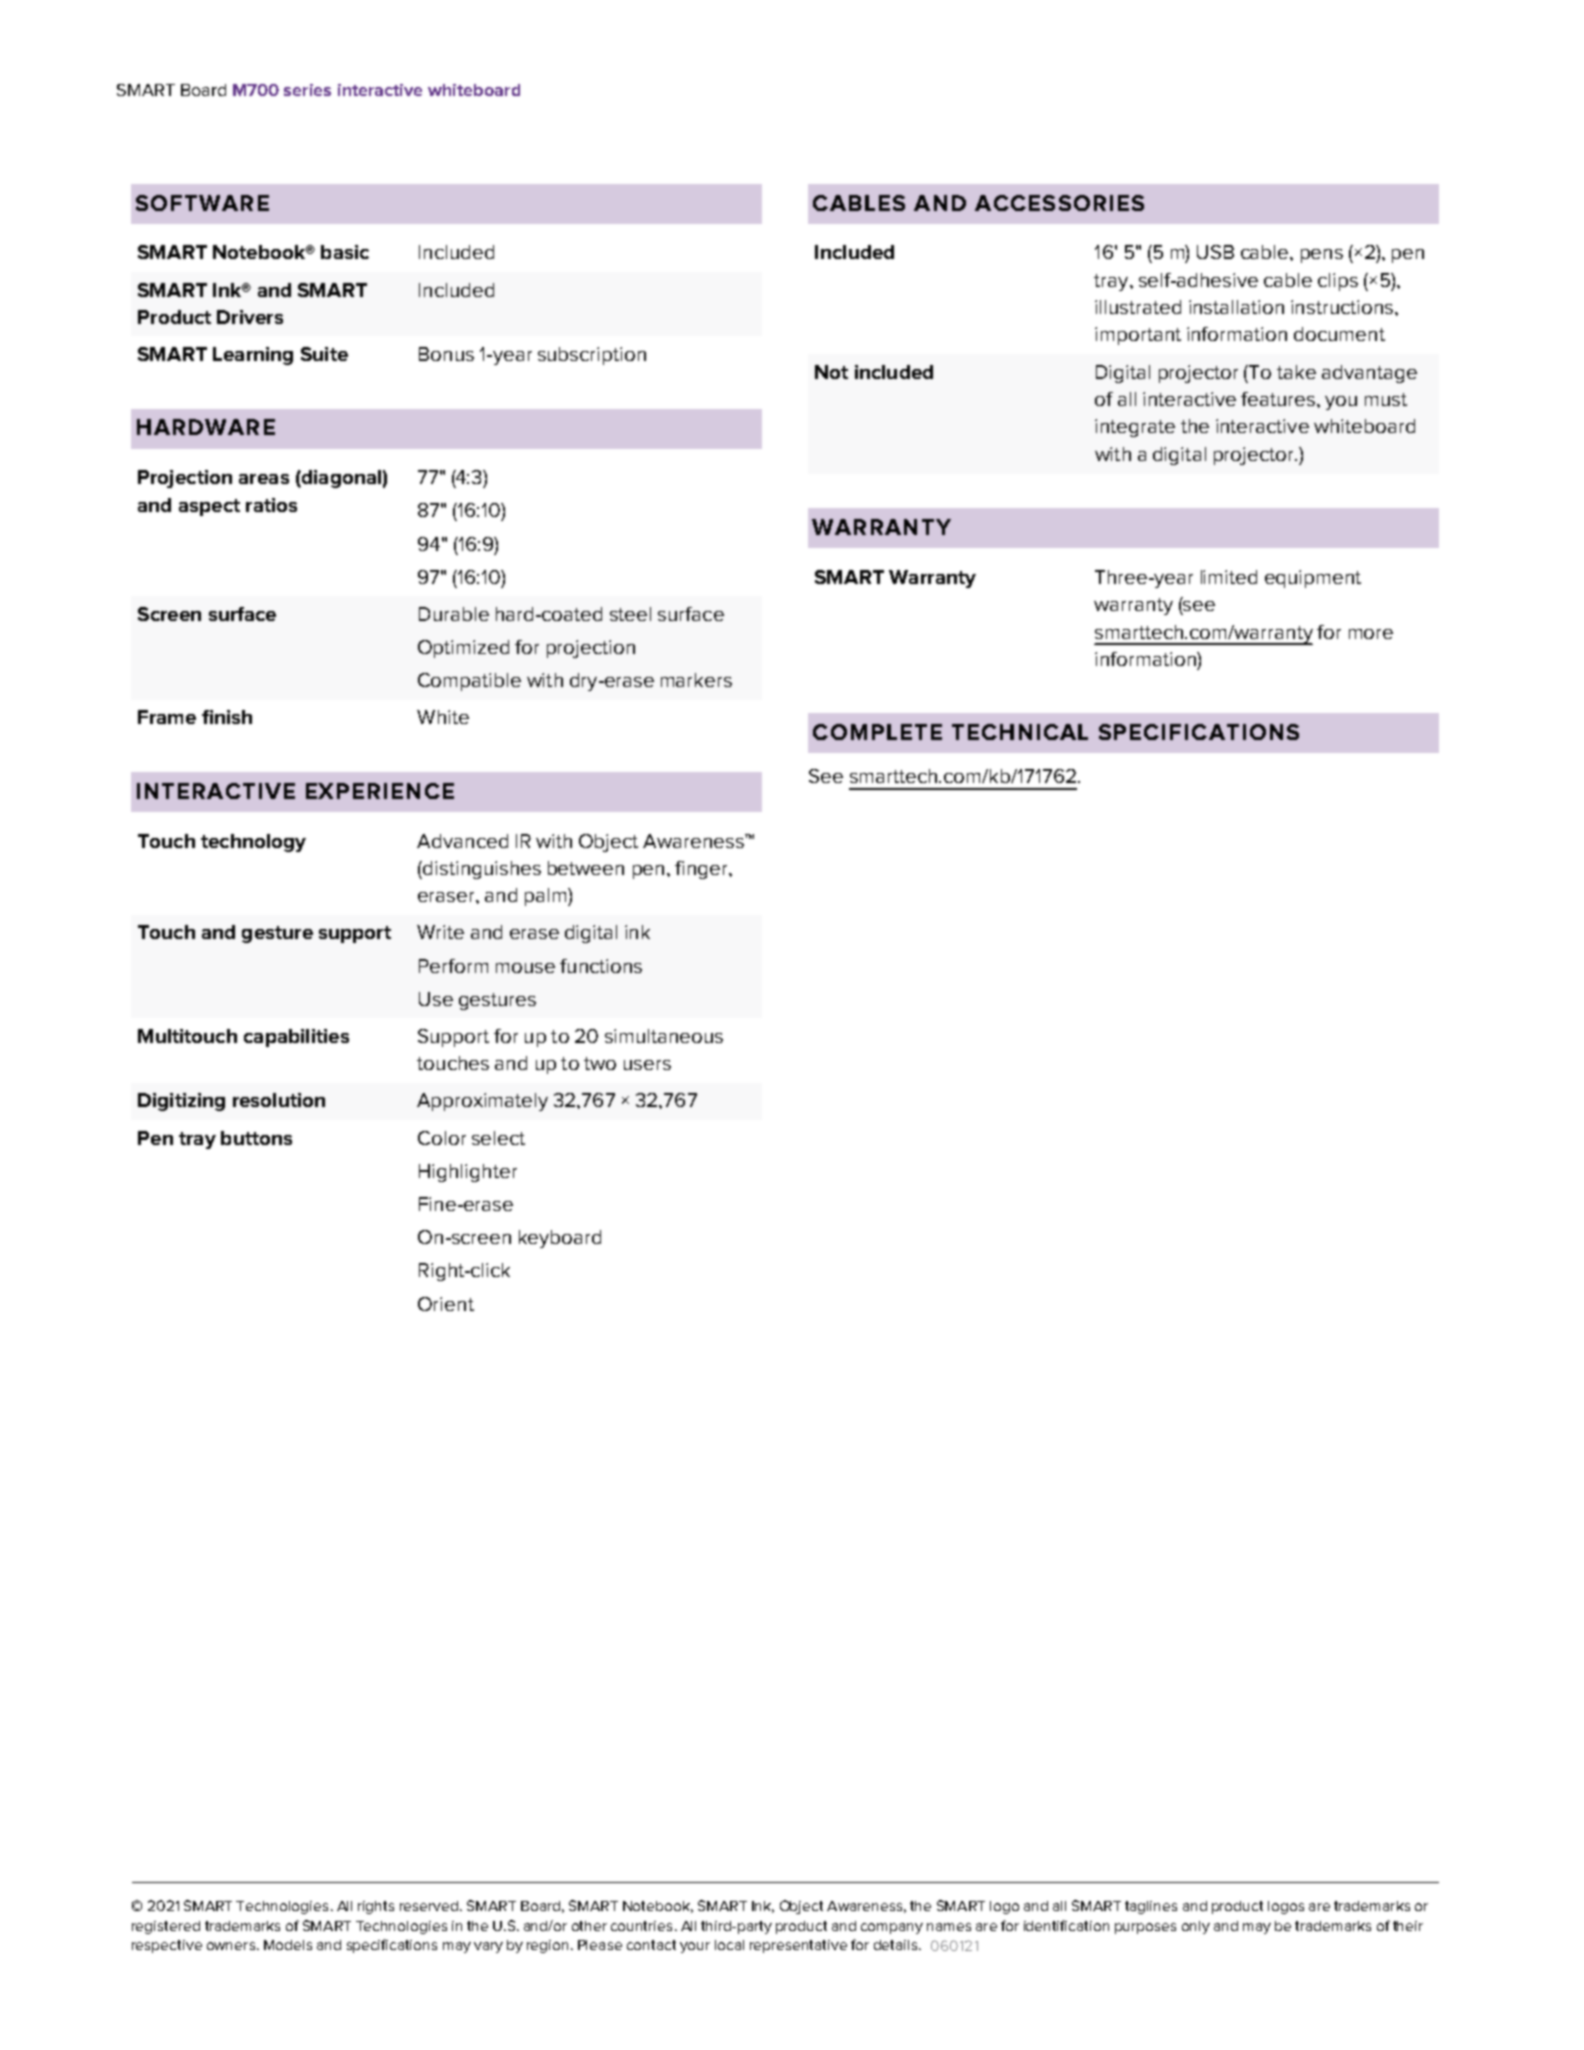 Image resolution: width=1584 pixels, height=2050 pixels. I want to click on users, so click(647, 1065).
